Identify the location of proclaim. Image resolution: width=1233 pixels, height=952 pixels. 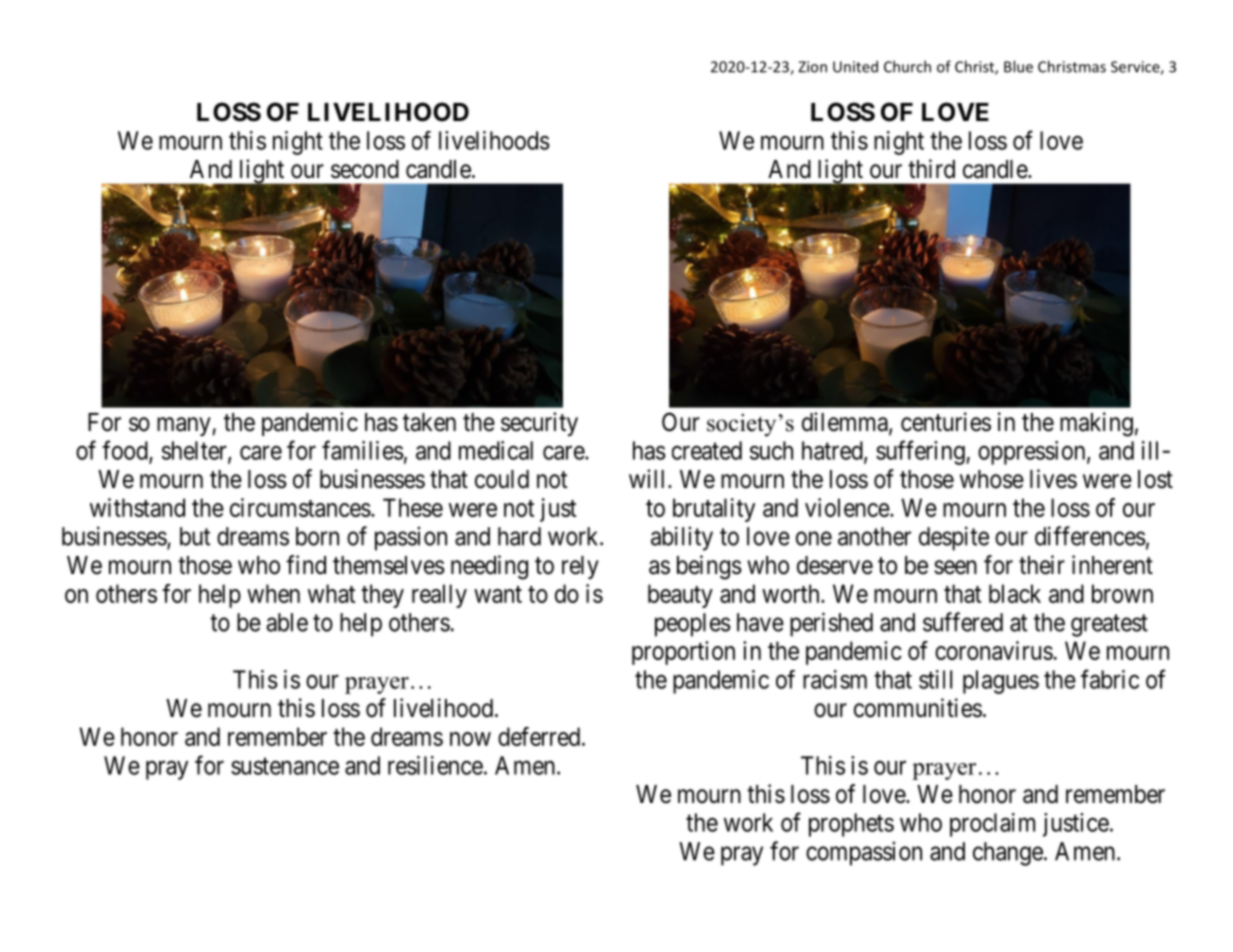
(992, 825).
